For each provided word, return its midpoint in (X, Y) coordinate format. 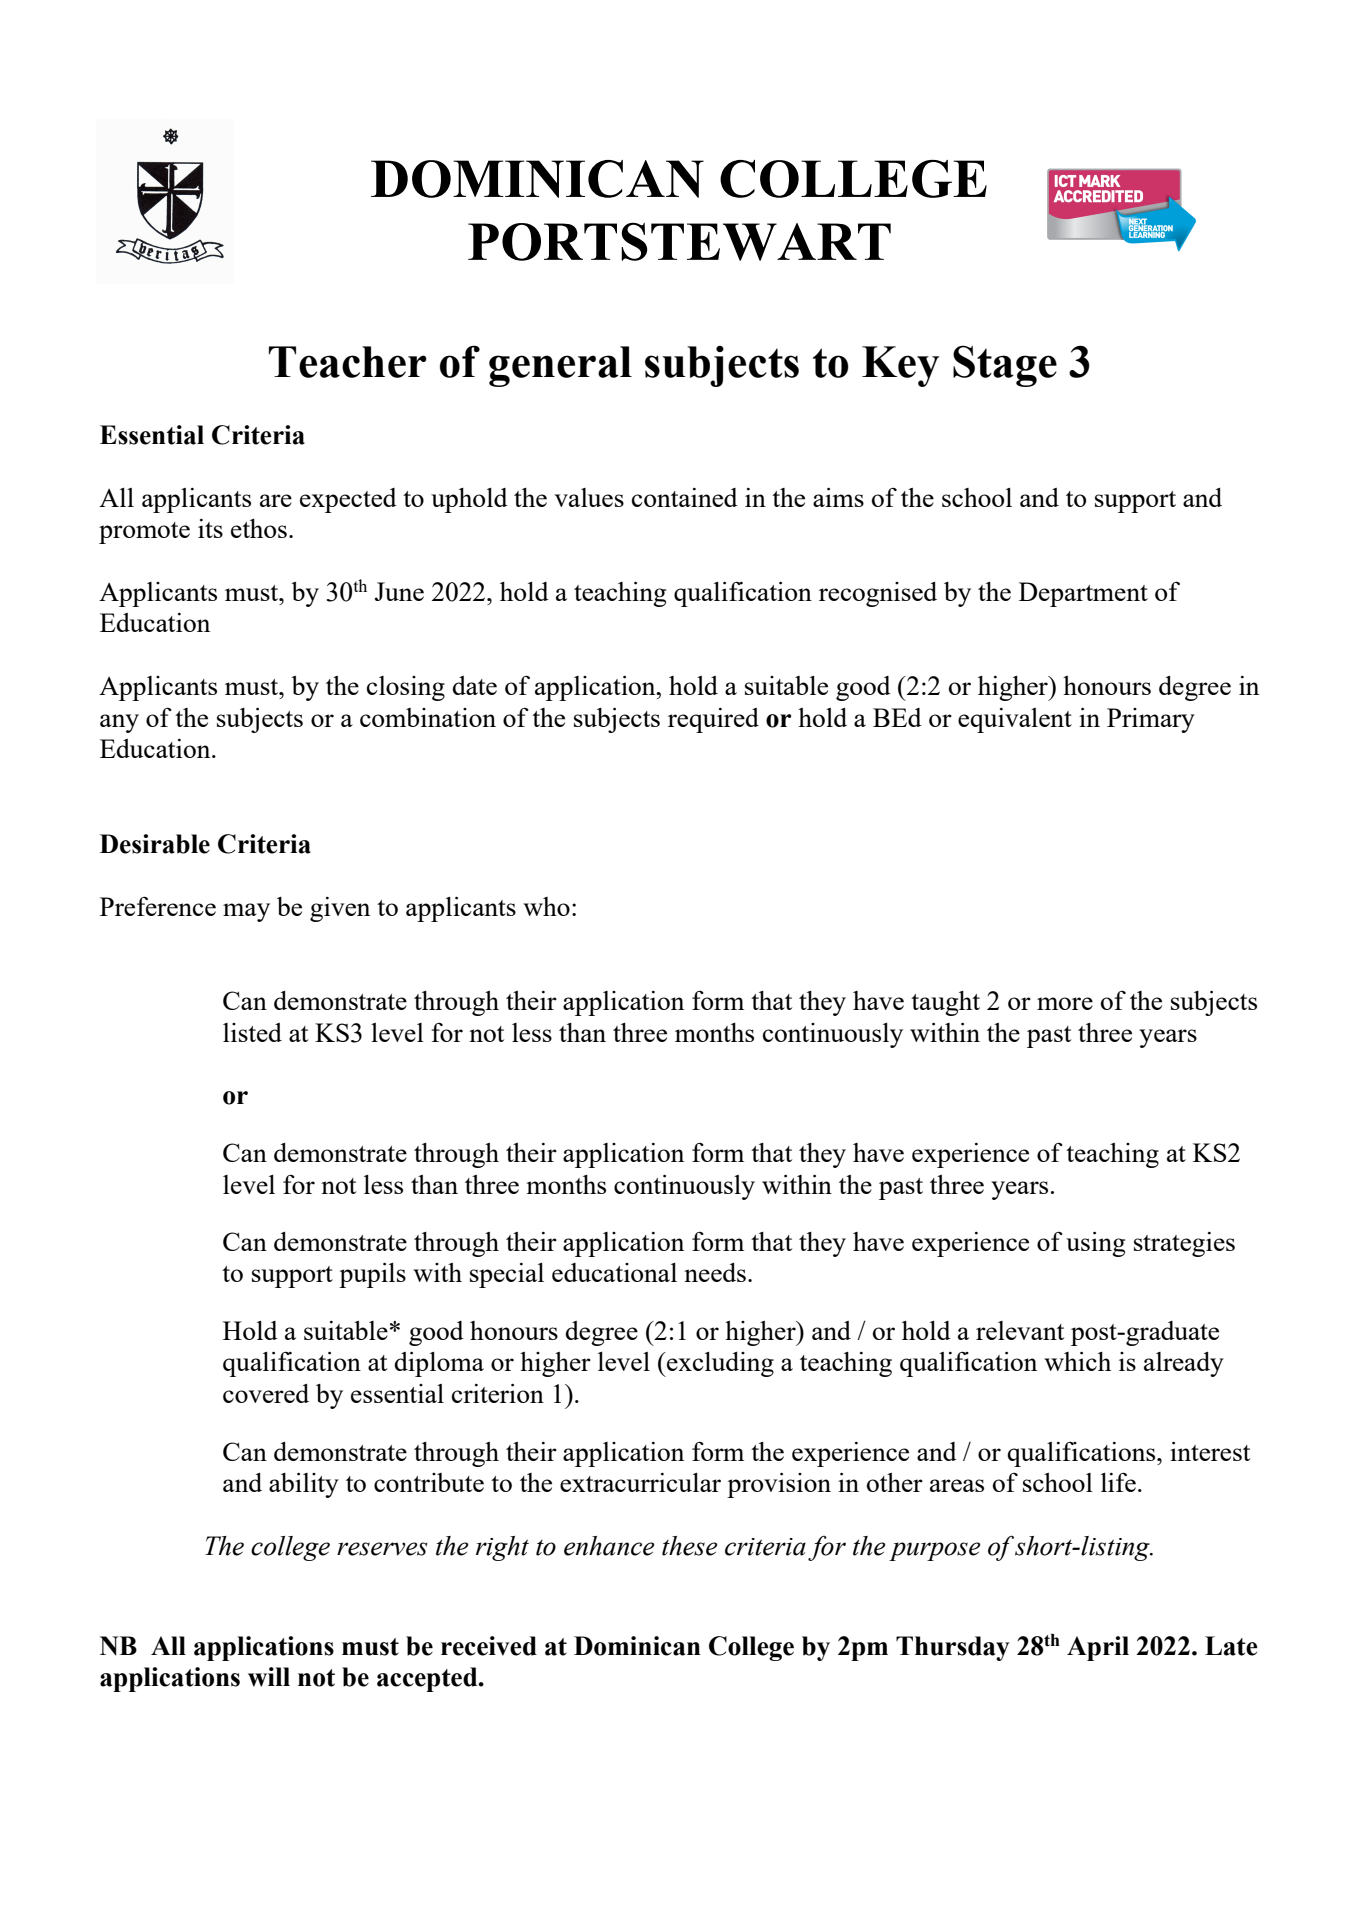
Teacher (348, 362)
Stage (1005, 366)
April (1098, 1648)
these (689, 1546)
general (560, 366)
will (269, 1677)
